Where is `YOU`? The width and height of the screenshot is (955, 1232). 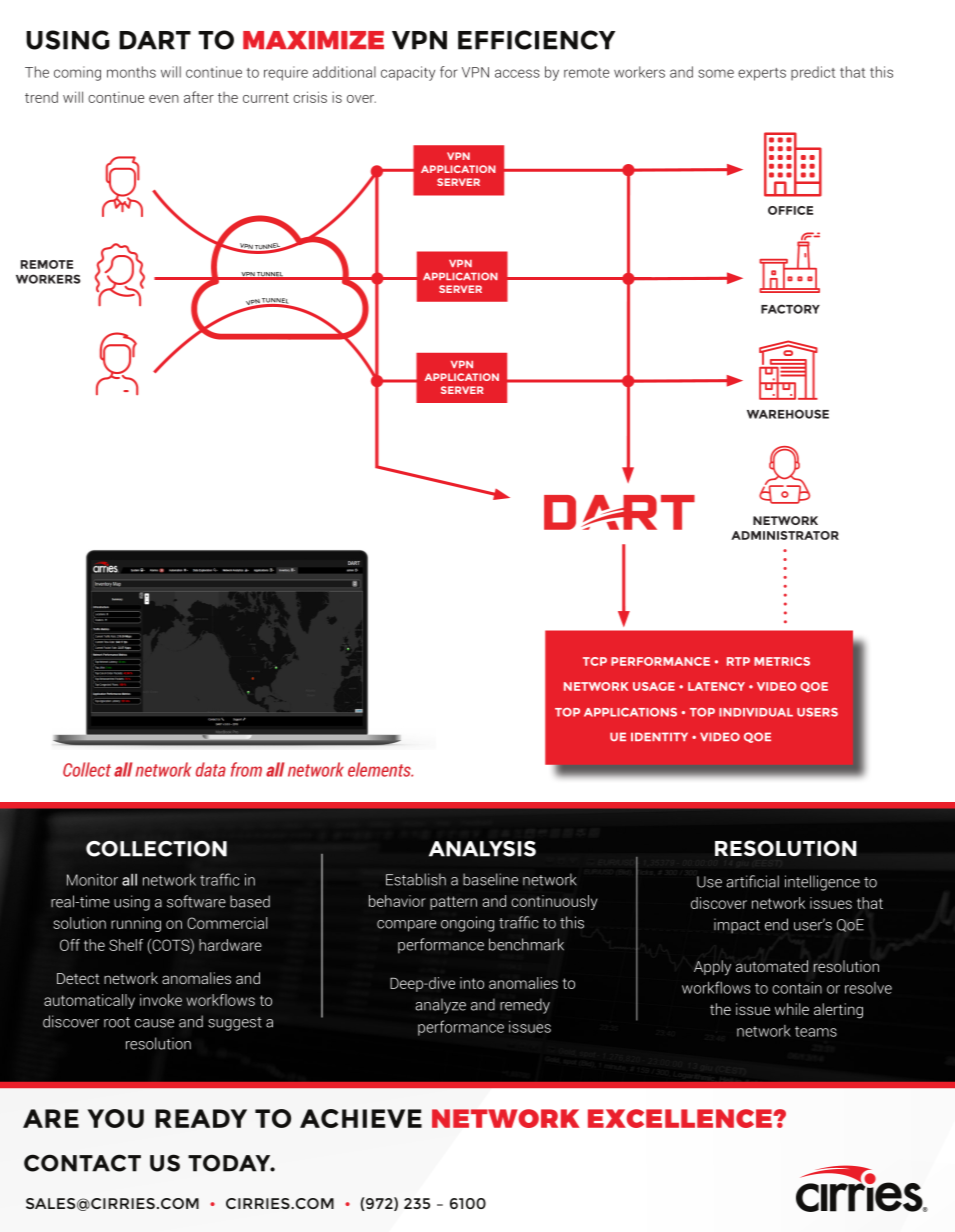
YOU is located at coordinates (116, 1118).
